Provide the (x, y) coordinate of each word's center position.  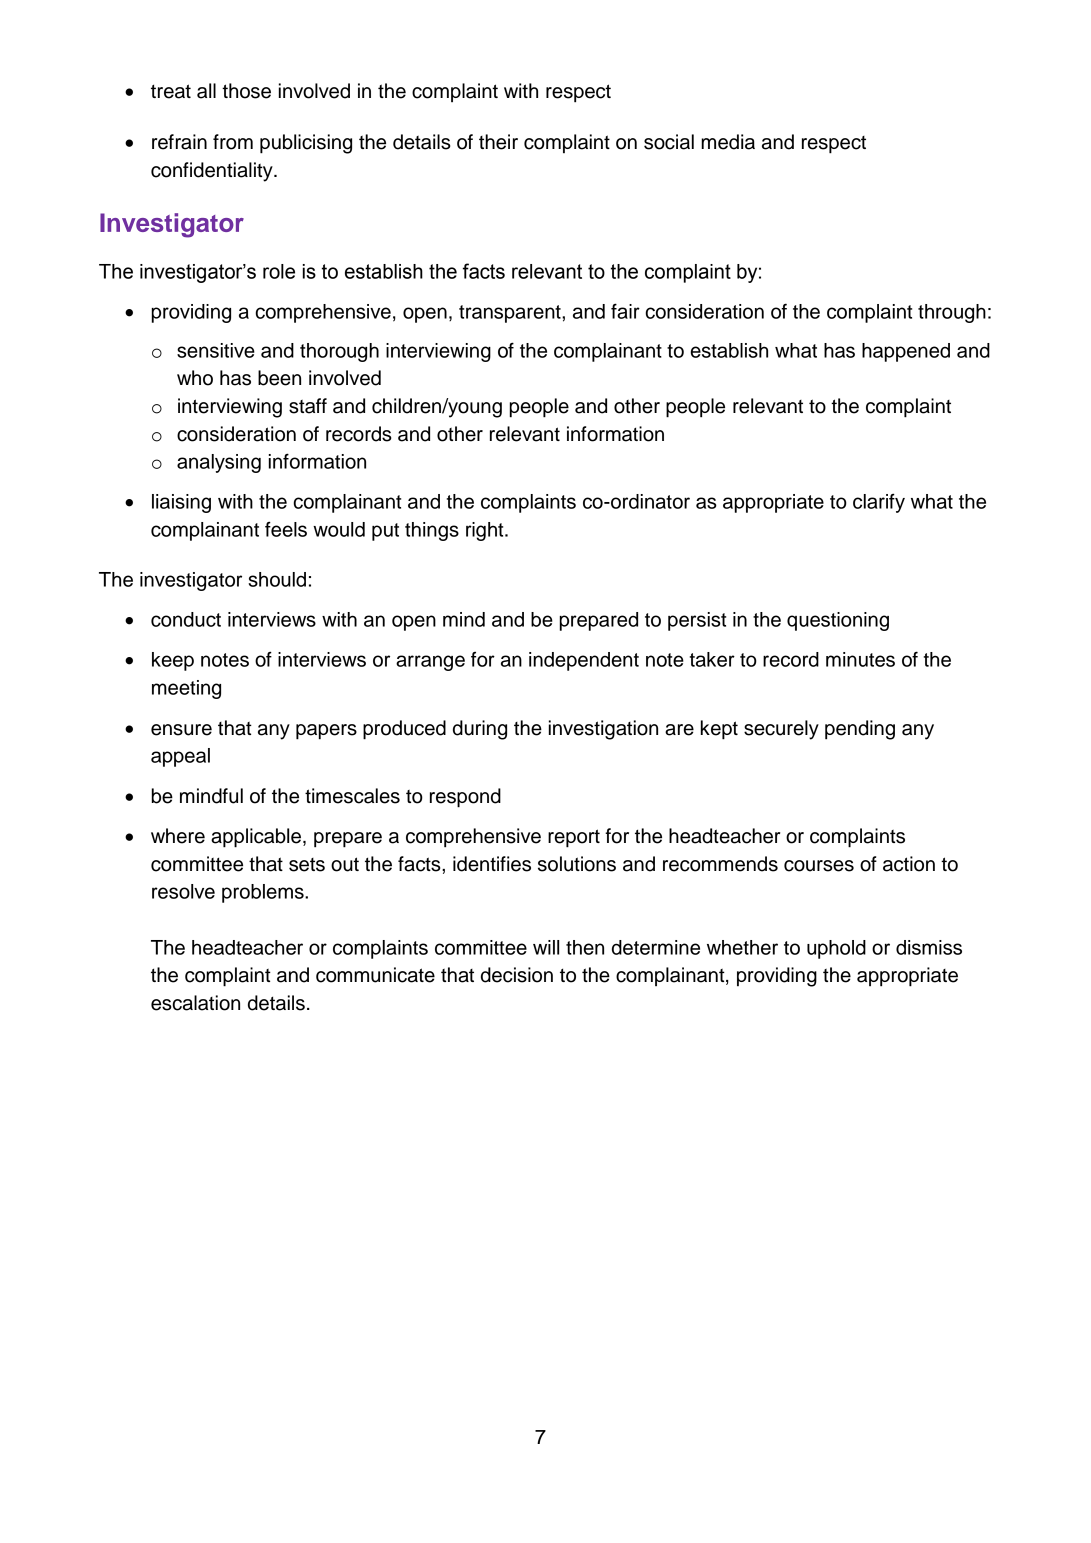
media (728, 142)
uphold (836, 949)
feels (286, 529)
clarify (879, 503)
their (498, 142)
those (246, 91)
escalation (195, 1003)
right (486, 531)
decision (517, 975)
